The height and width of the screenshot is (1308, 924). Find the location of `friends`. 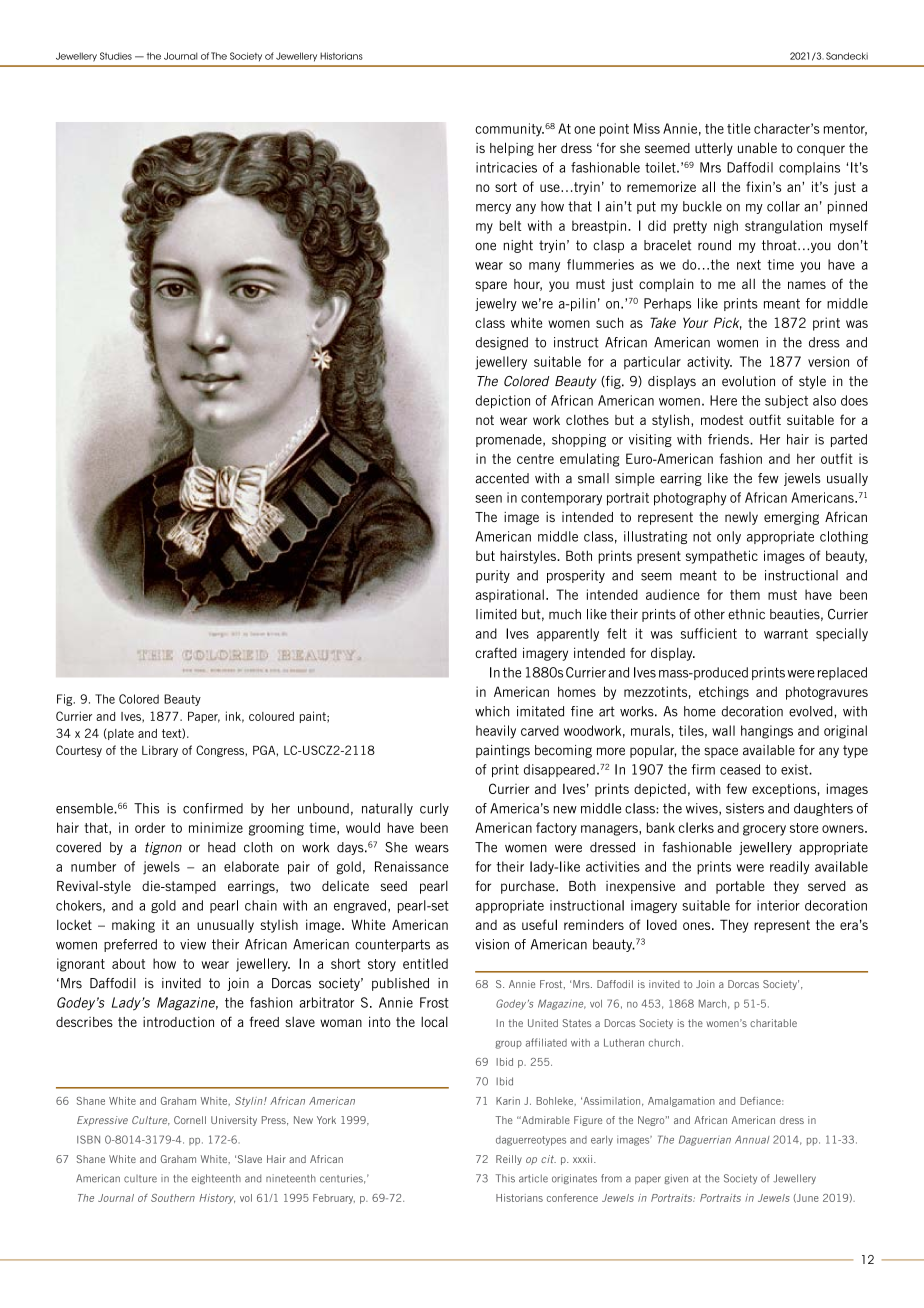

friends is located at coordinates (729, 439).
